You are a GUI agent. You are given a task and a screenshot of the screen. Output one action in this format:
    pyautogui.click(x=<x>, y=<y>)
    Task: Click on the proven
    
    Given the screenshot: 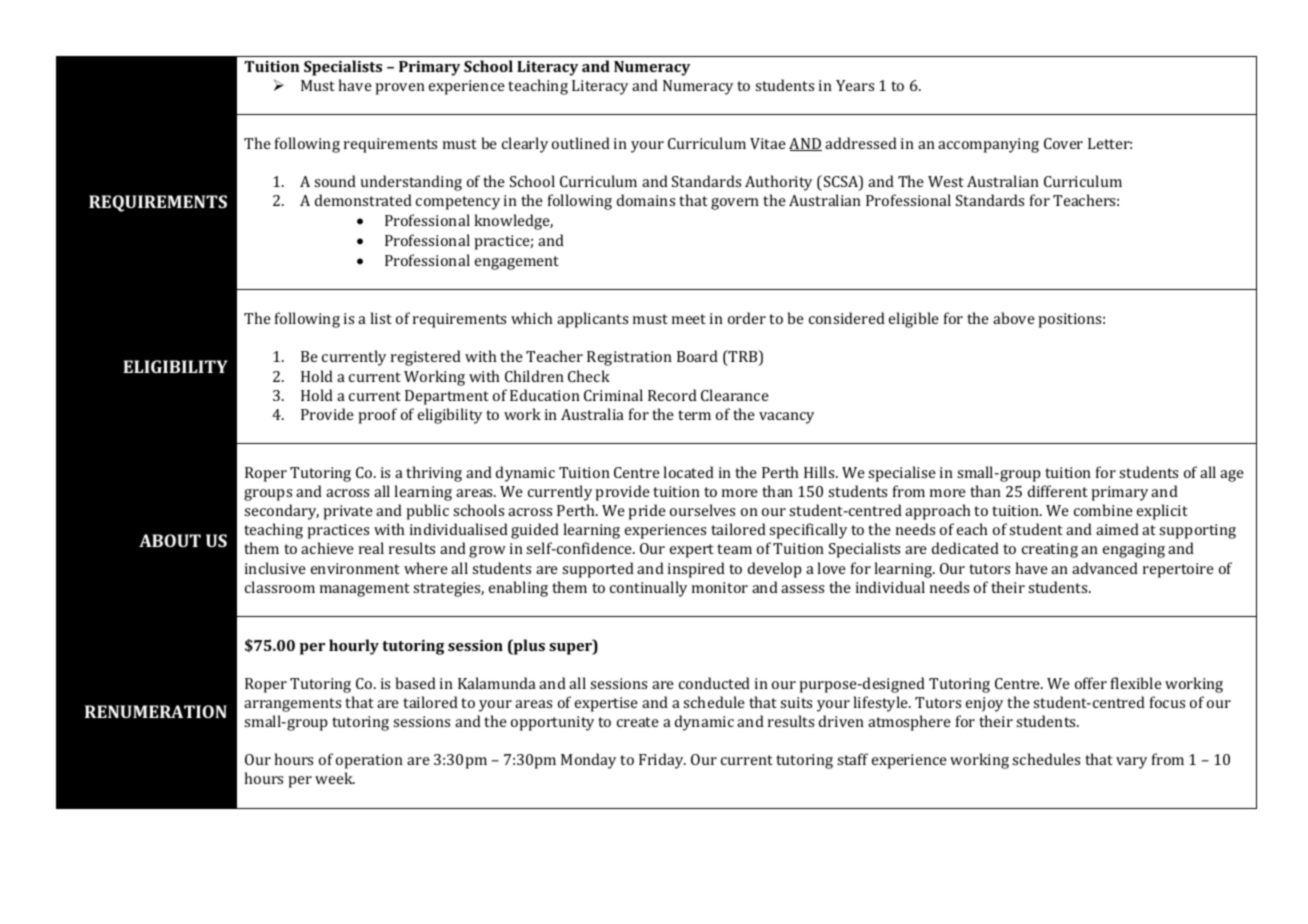 What is the action you would take?
    pyautogui.click(x=400, y=89)
